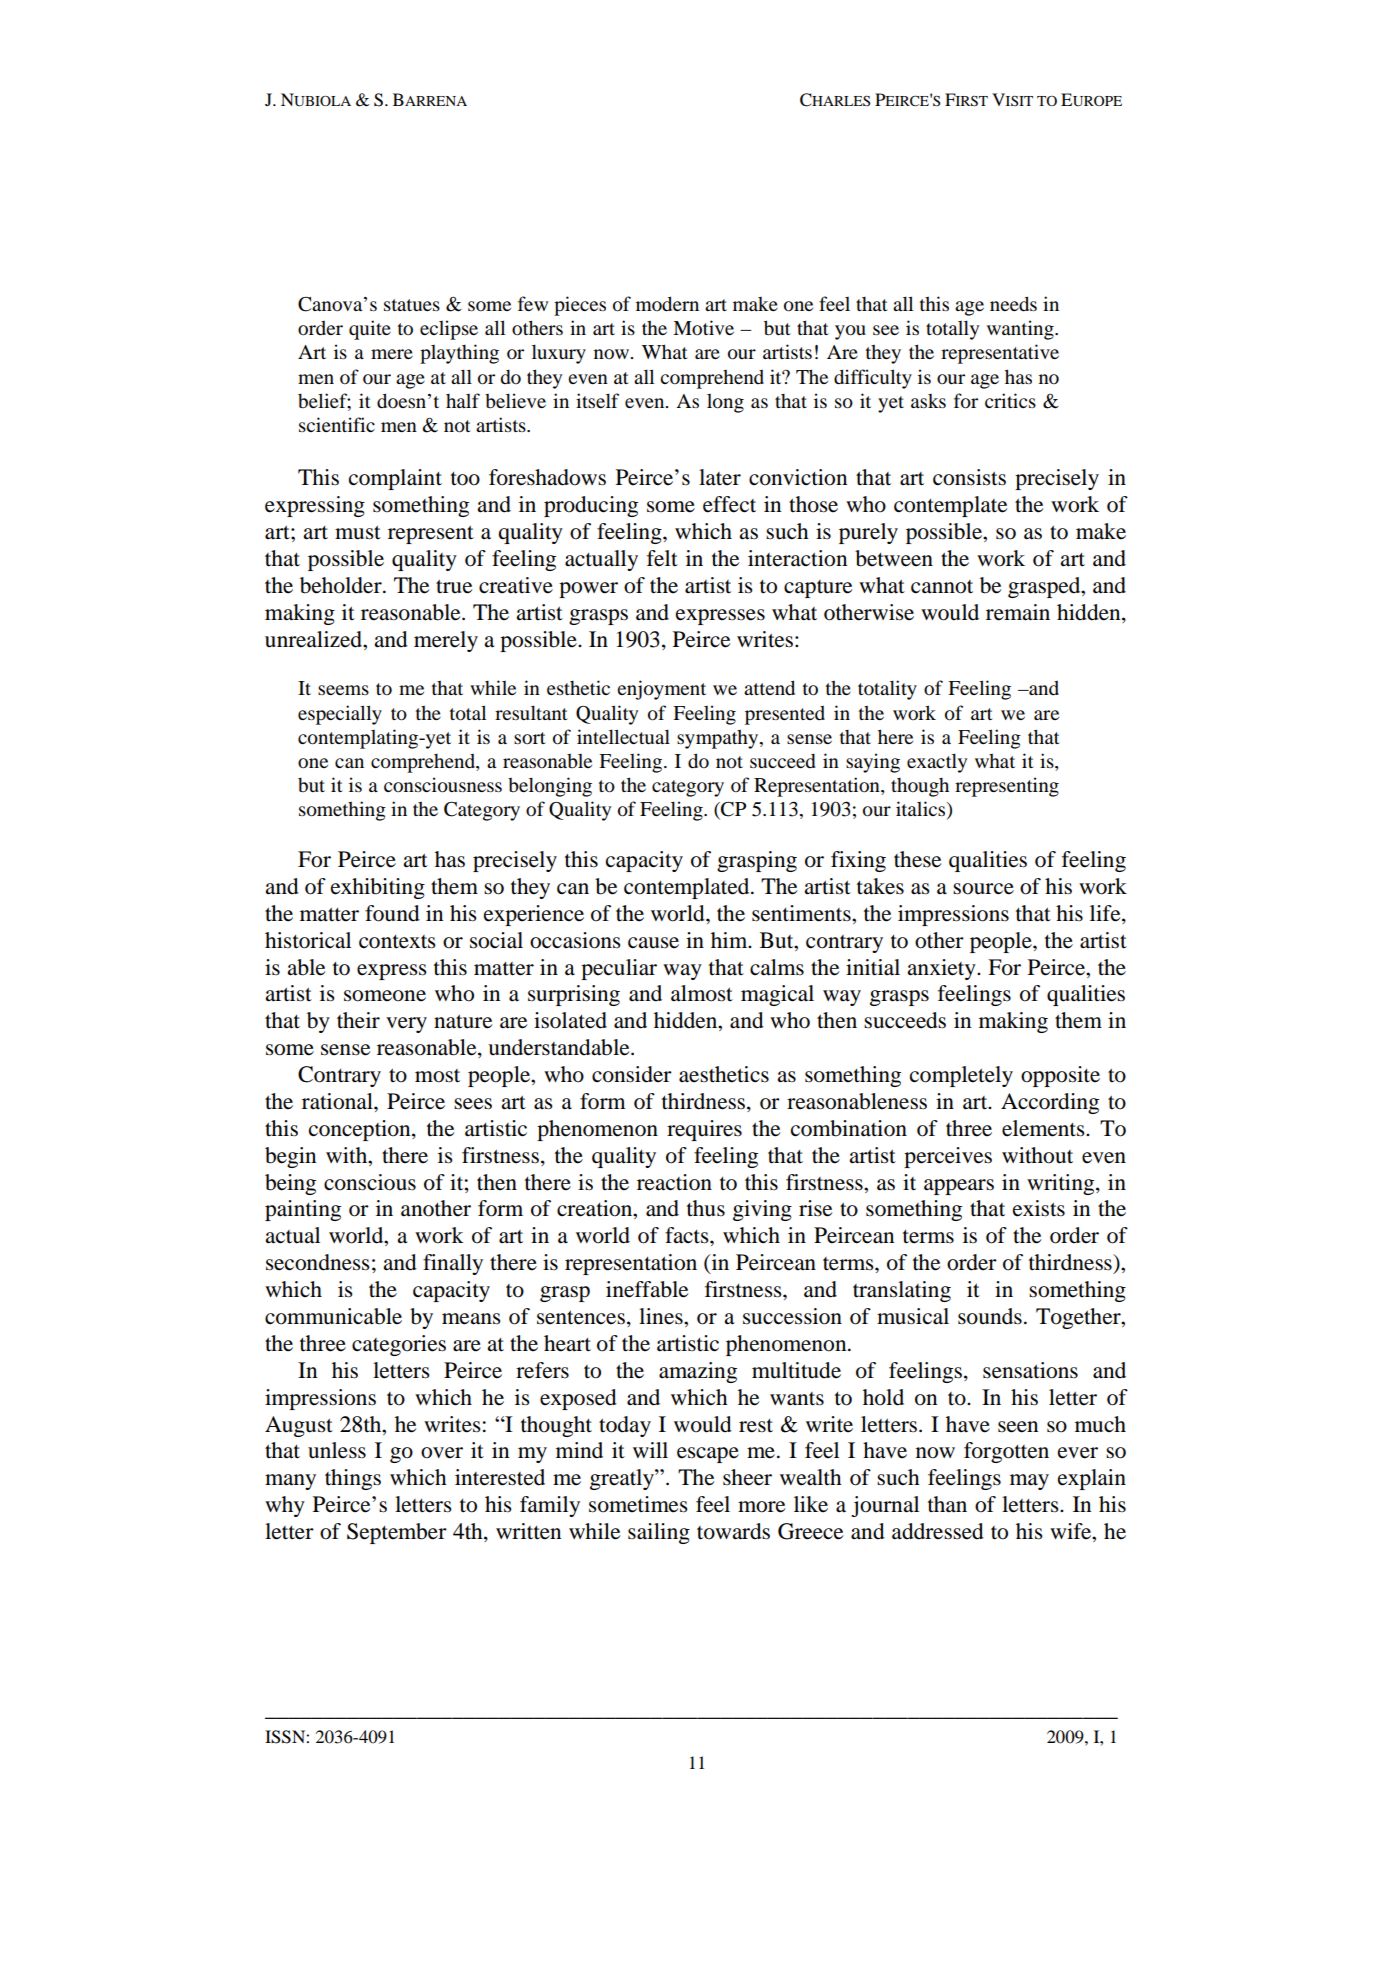  Describe the element at coordinates (353, 1479) in the screenshot. I see `things` at that location.
